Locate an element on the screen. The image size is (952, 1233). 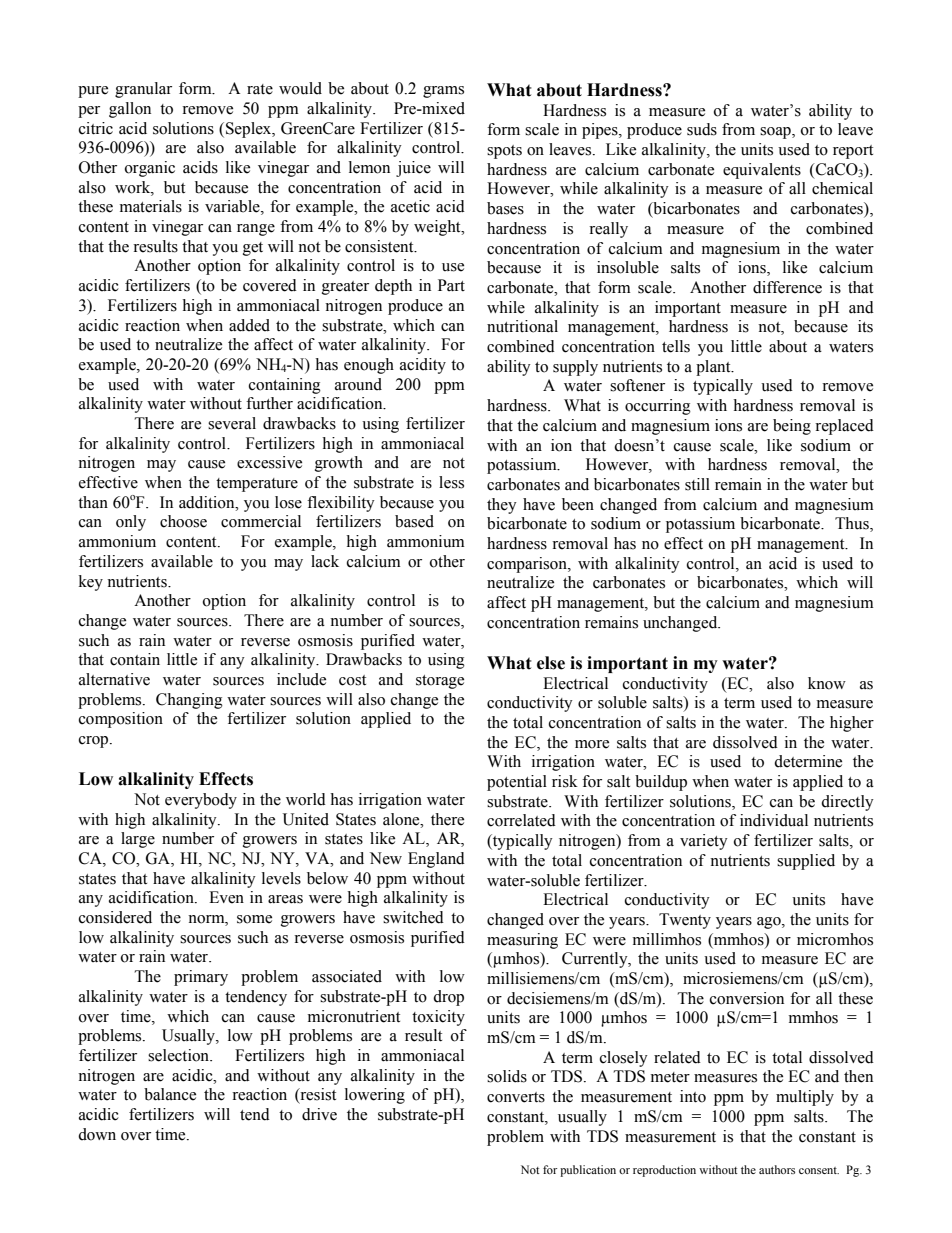
less is located at coordinates (451, 482).
